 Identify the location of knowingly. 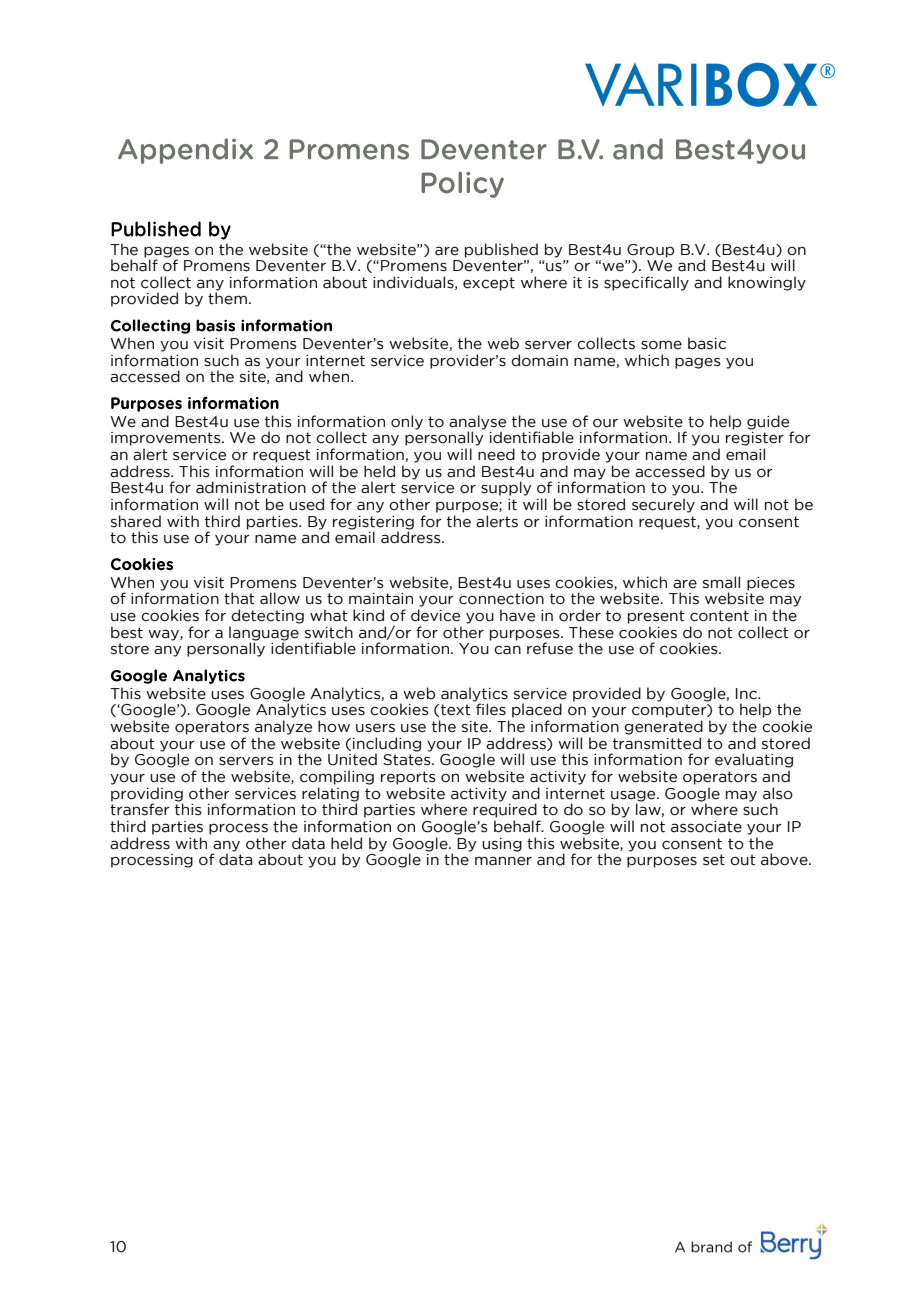
(767, 283).
